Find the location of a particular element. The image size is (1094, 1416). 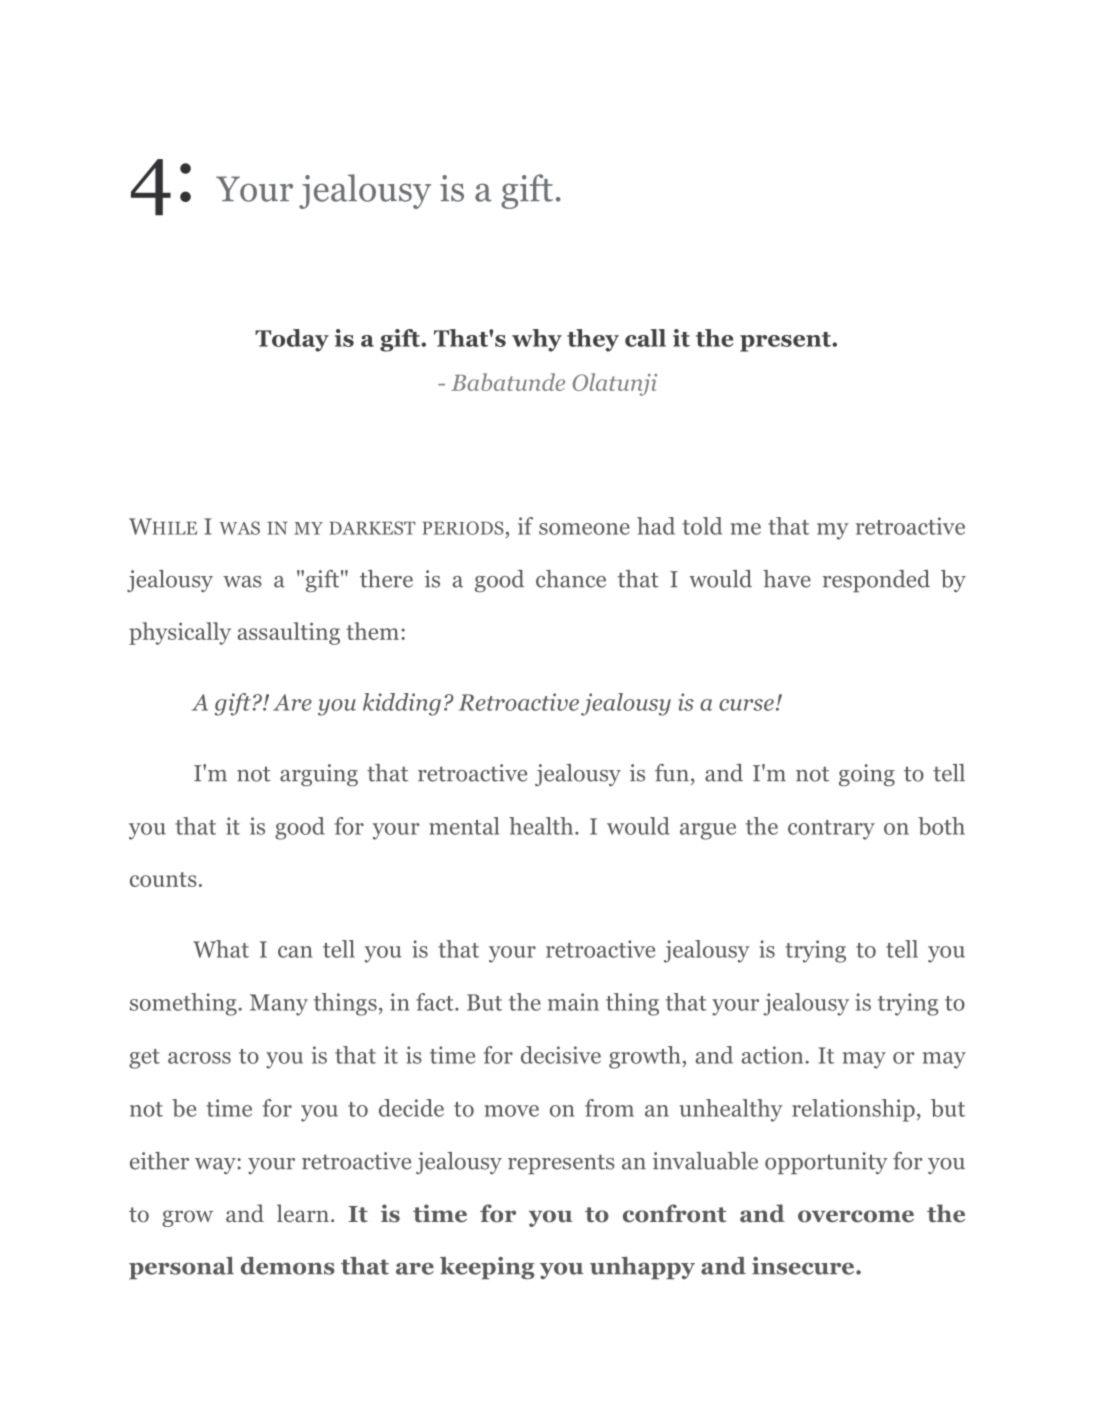

arguing is located at coordinates (319, 775).
